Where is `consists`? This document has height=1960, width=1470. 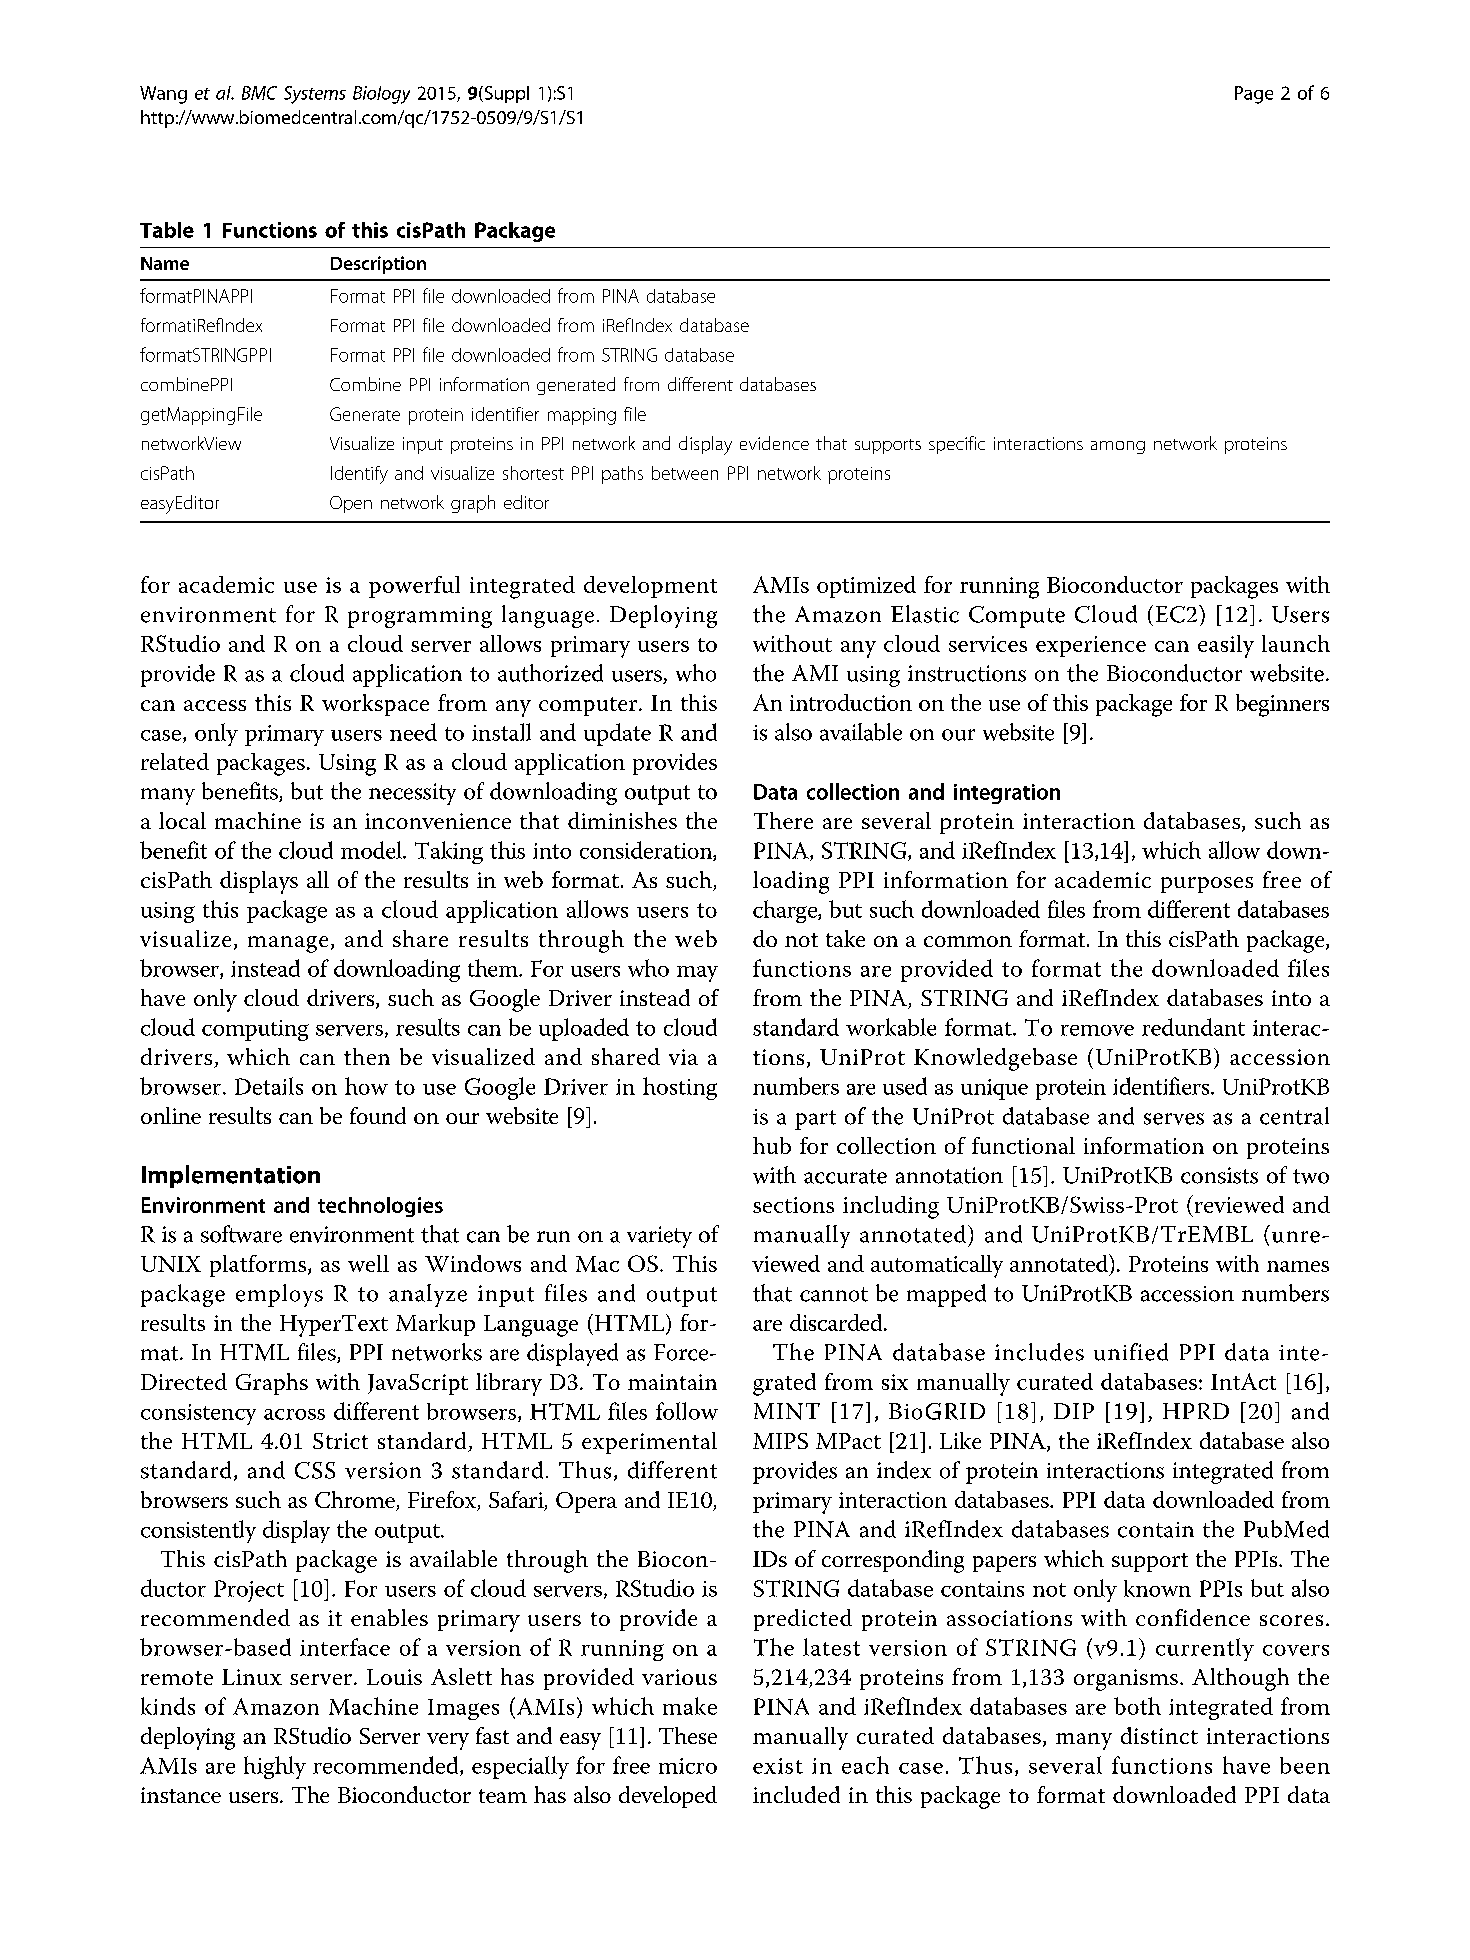
consists is located at coordinates (1219, 1175).
